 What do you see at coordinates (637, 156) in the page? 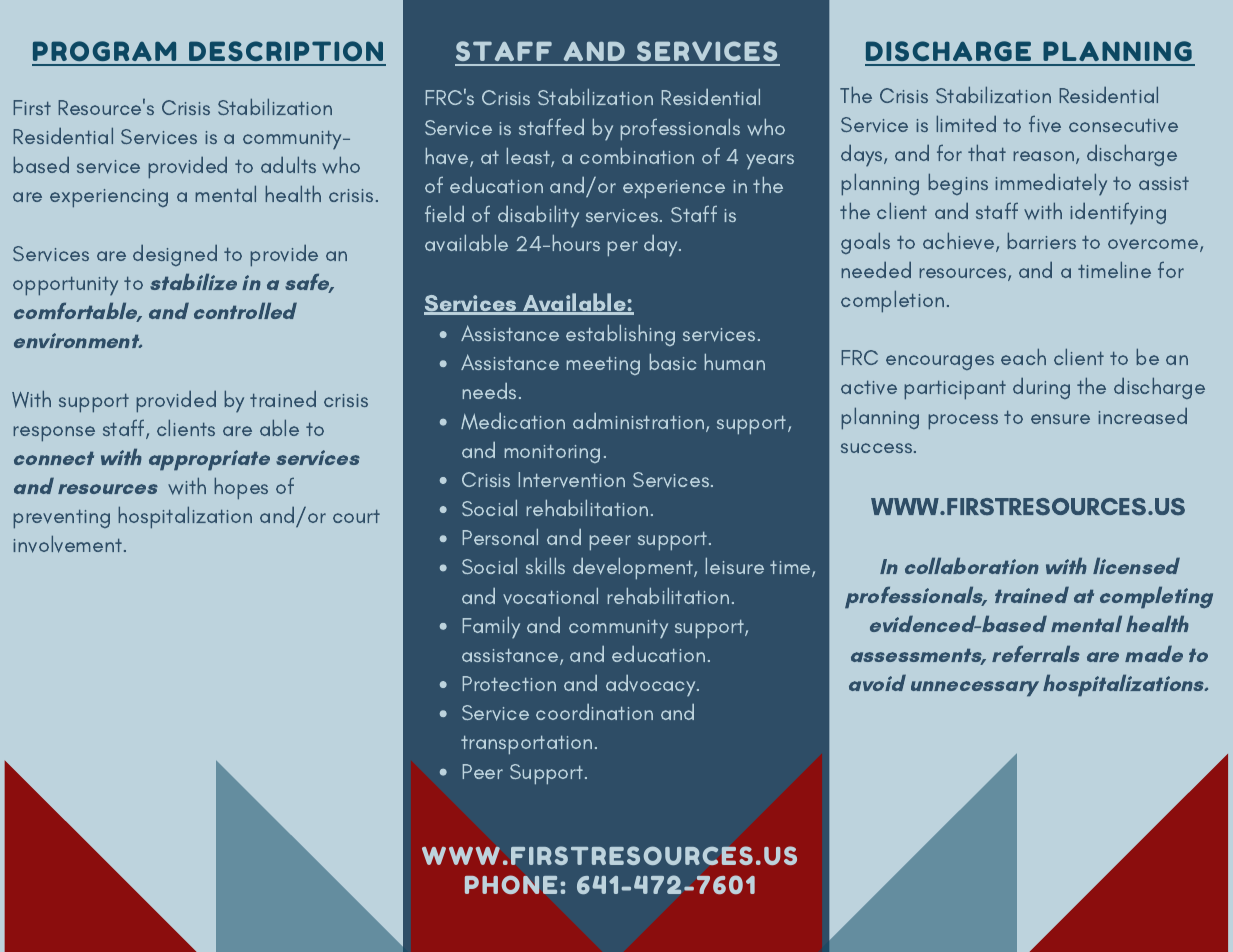
I see `combination` at bounding box center [637, 156].
